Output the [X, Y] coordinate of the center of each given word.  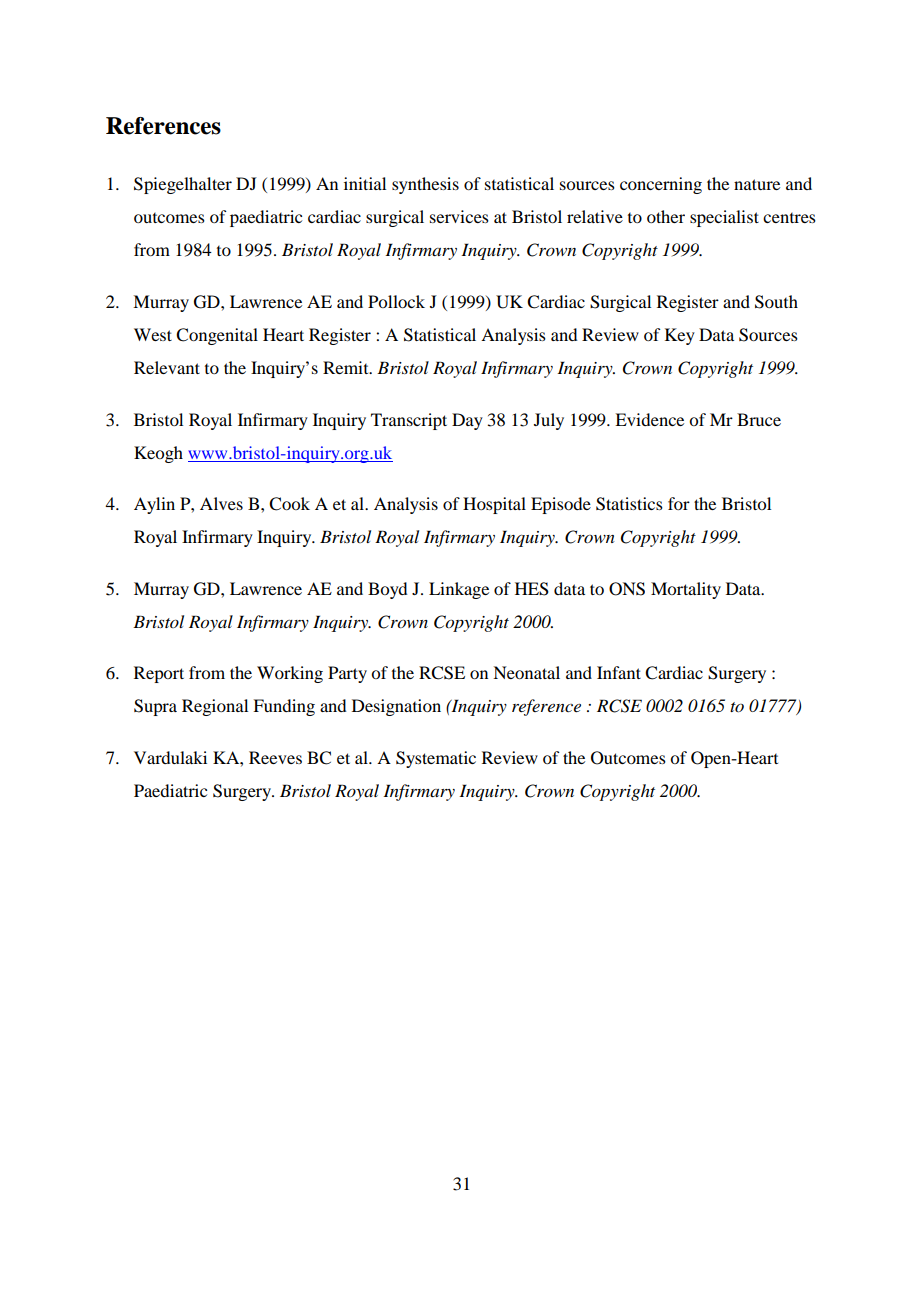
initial [365, 183]
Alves [221, 503]
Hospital [494, 505]
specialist [724, 218]
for [679, 503]
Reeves [275, 757]
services [459, 216]
